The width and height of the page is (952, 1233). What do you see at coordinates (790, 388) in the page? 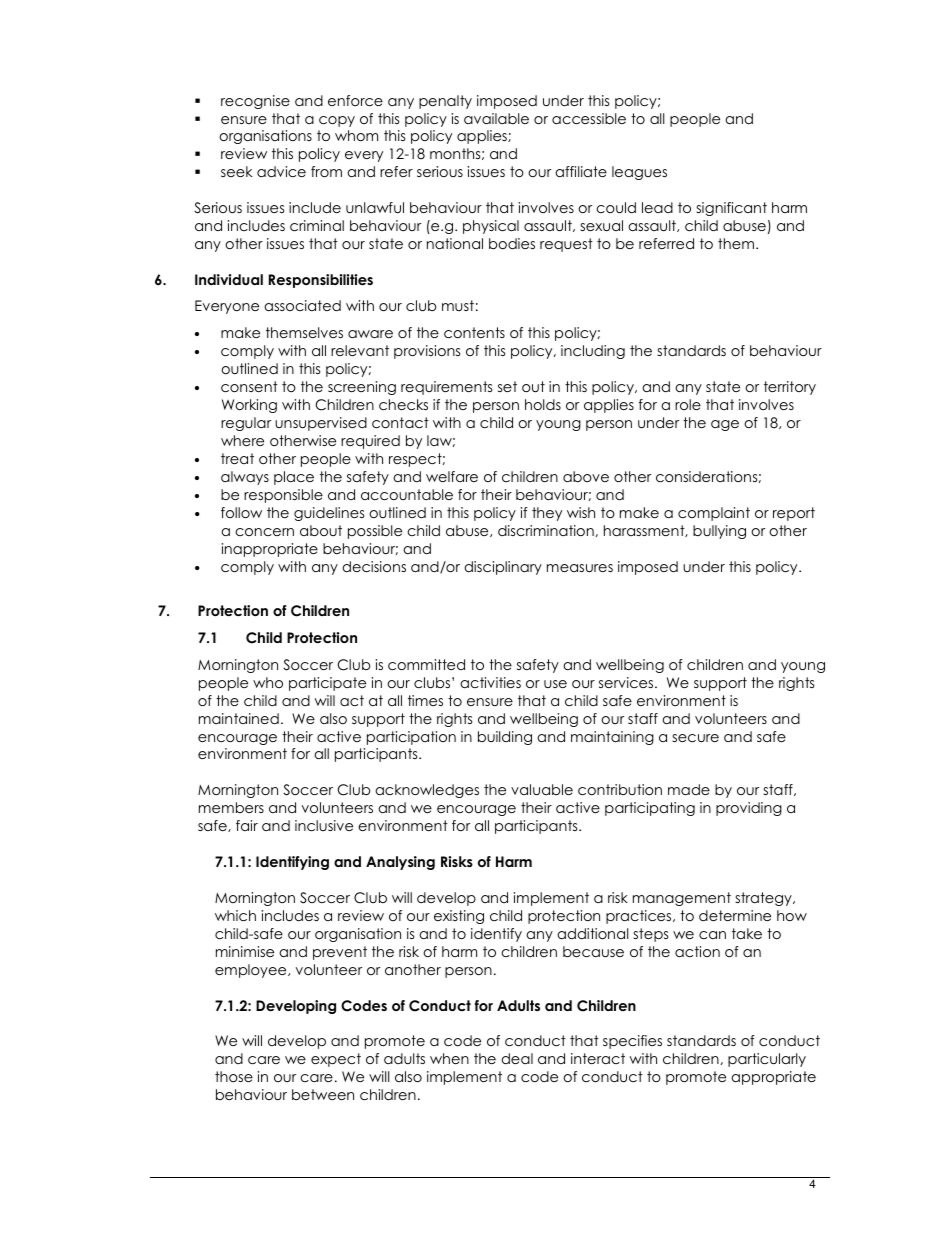
I see `territory` at bounding box center [790, 388].
